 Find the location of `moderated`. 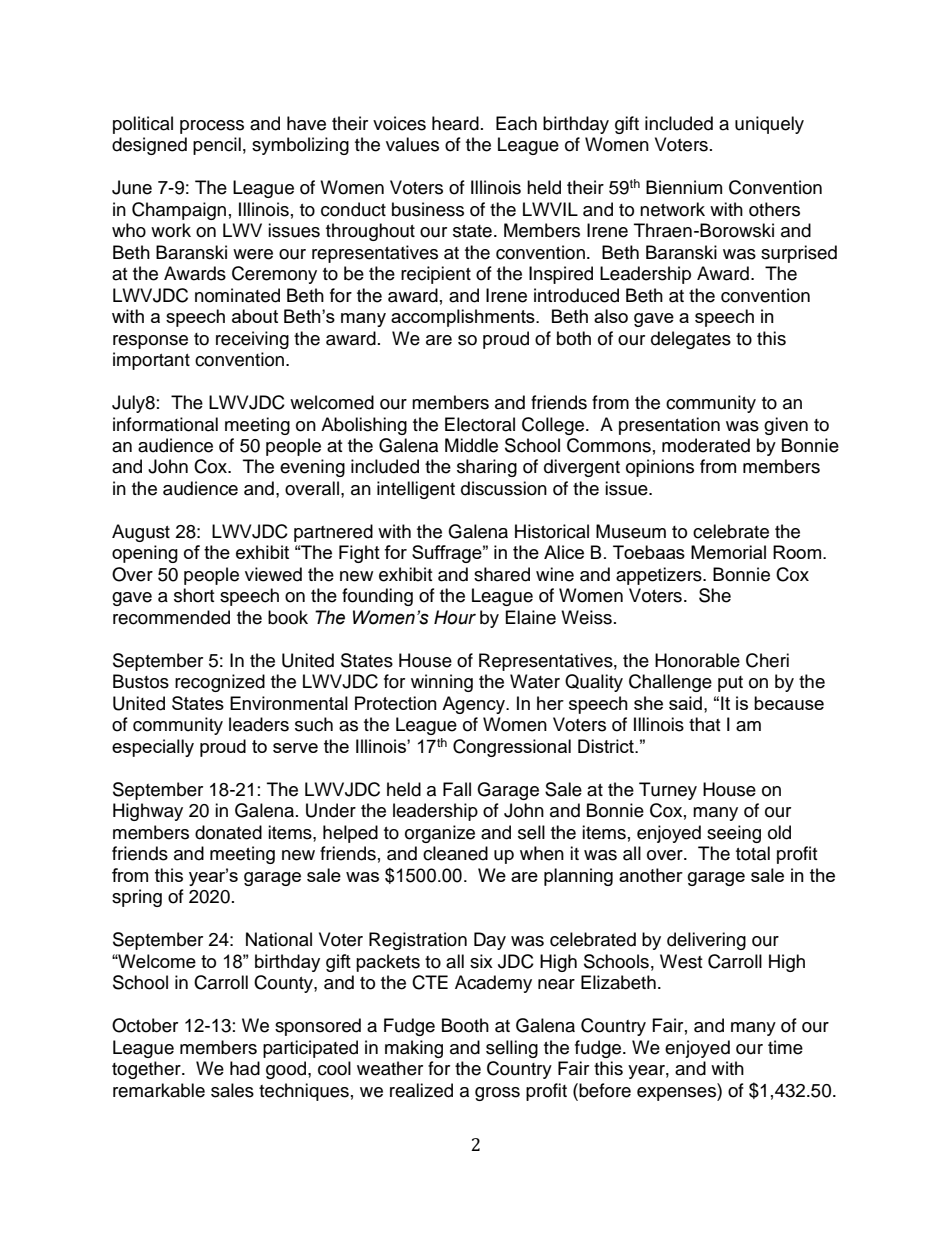

moderated is located at coordinates (706, 445).
